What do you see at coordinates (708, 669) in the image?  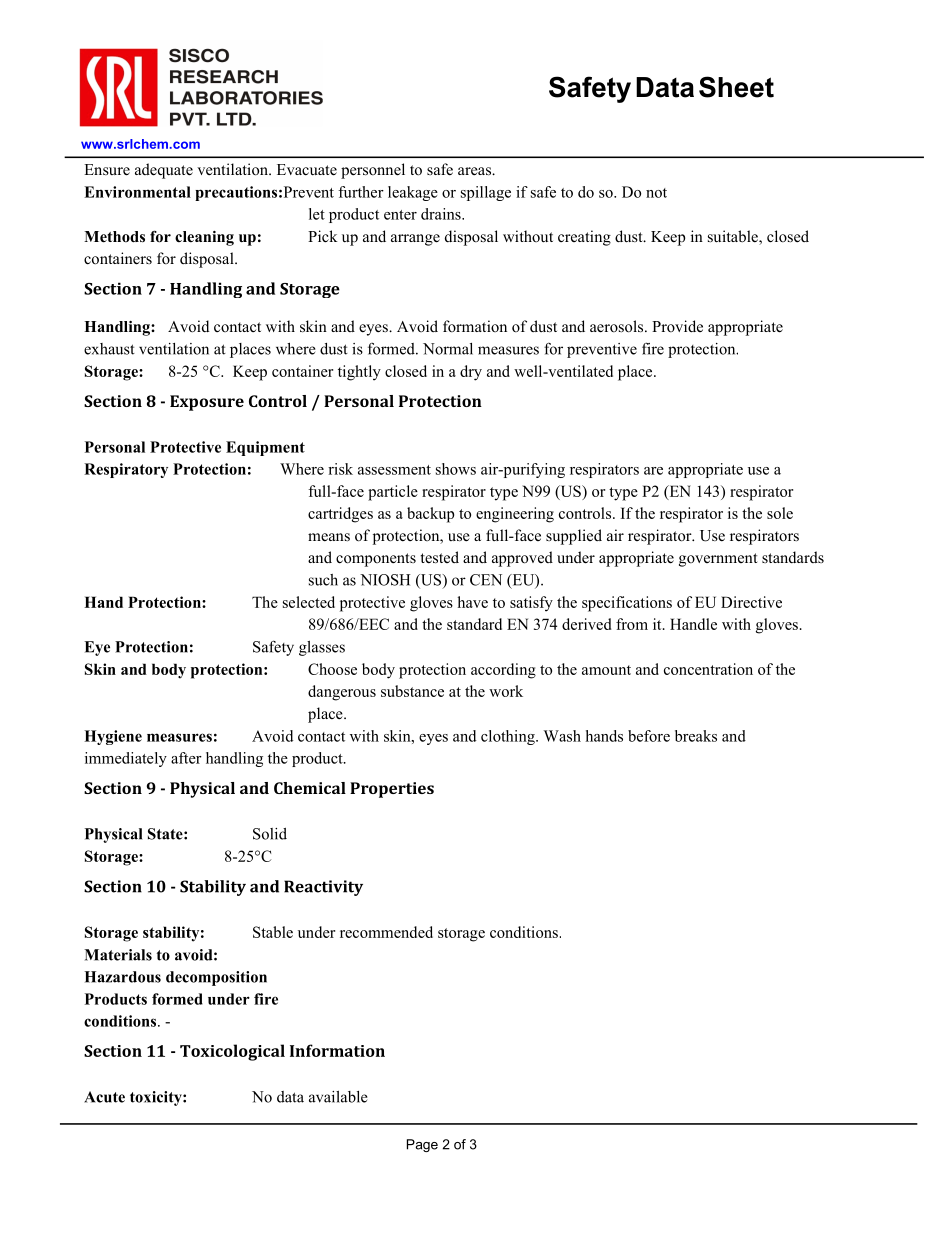 I see `concentration` at bounding box center [708, 669].
